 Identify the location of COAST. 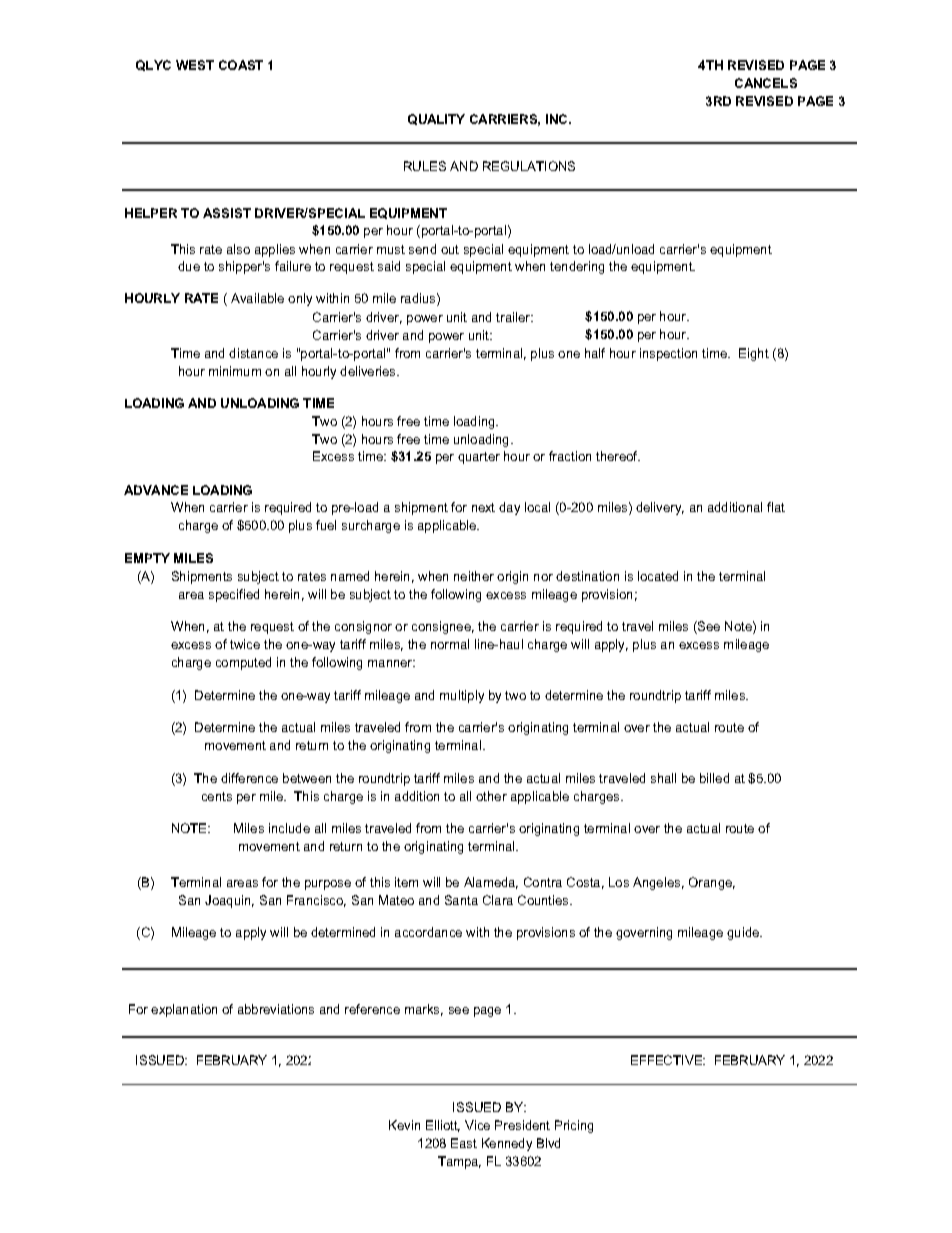
(241, 65).
